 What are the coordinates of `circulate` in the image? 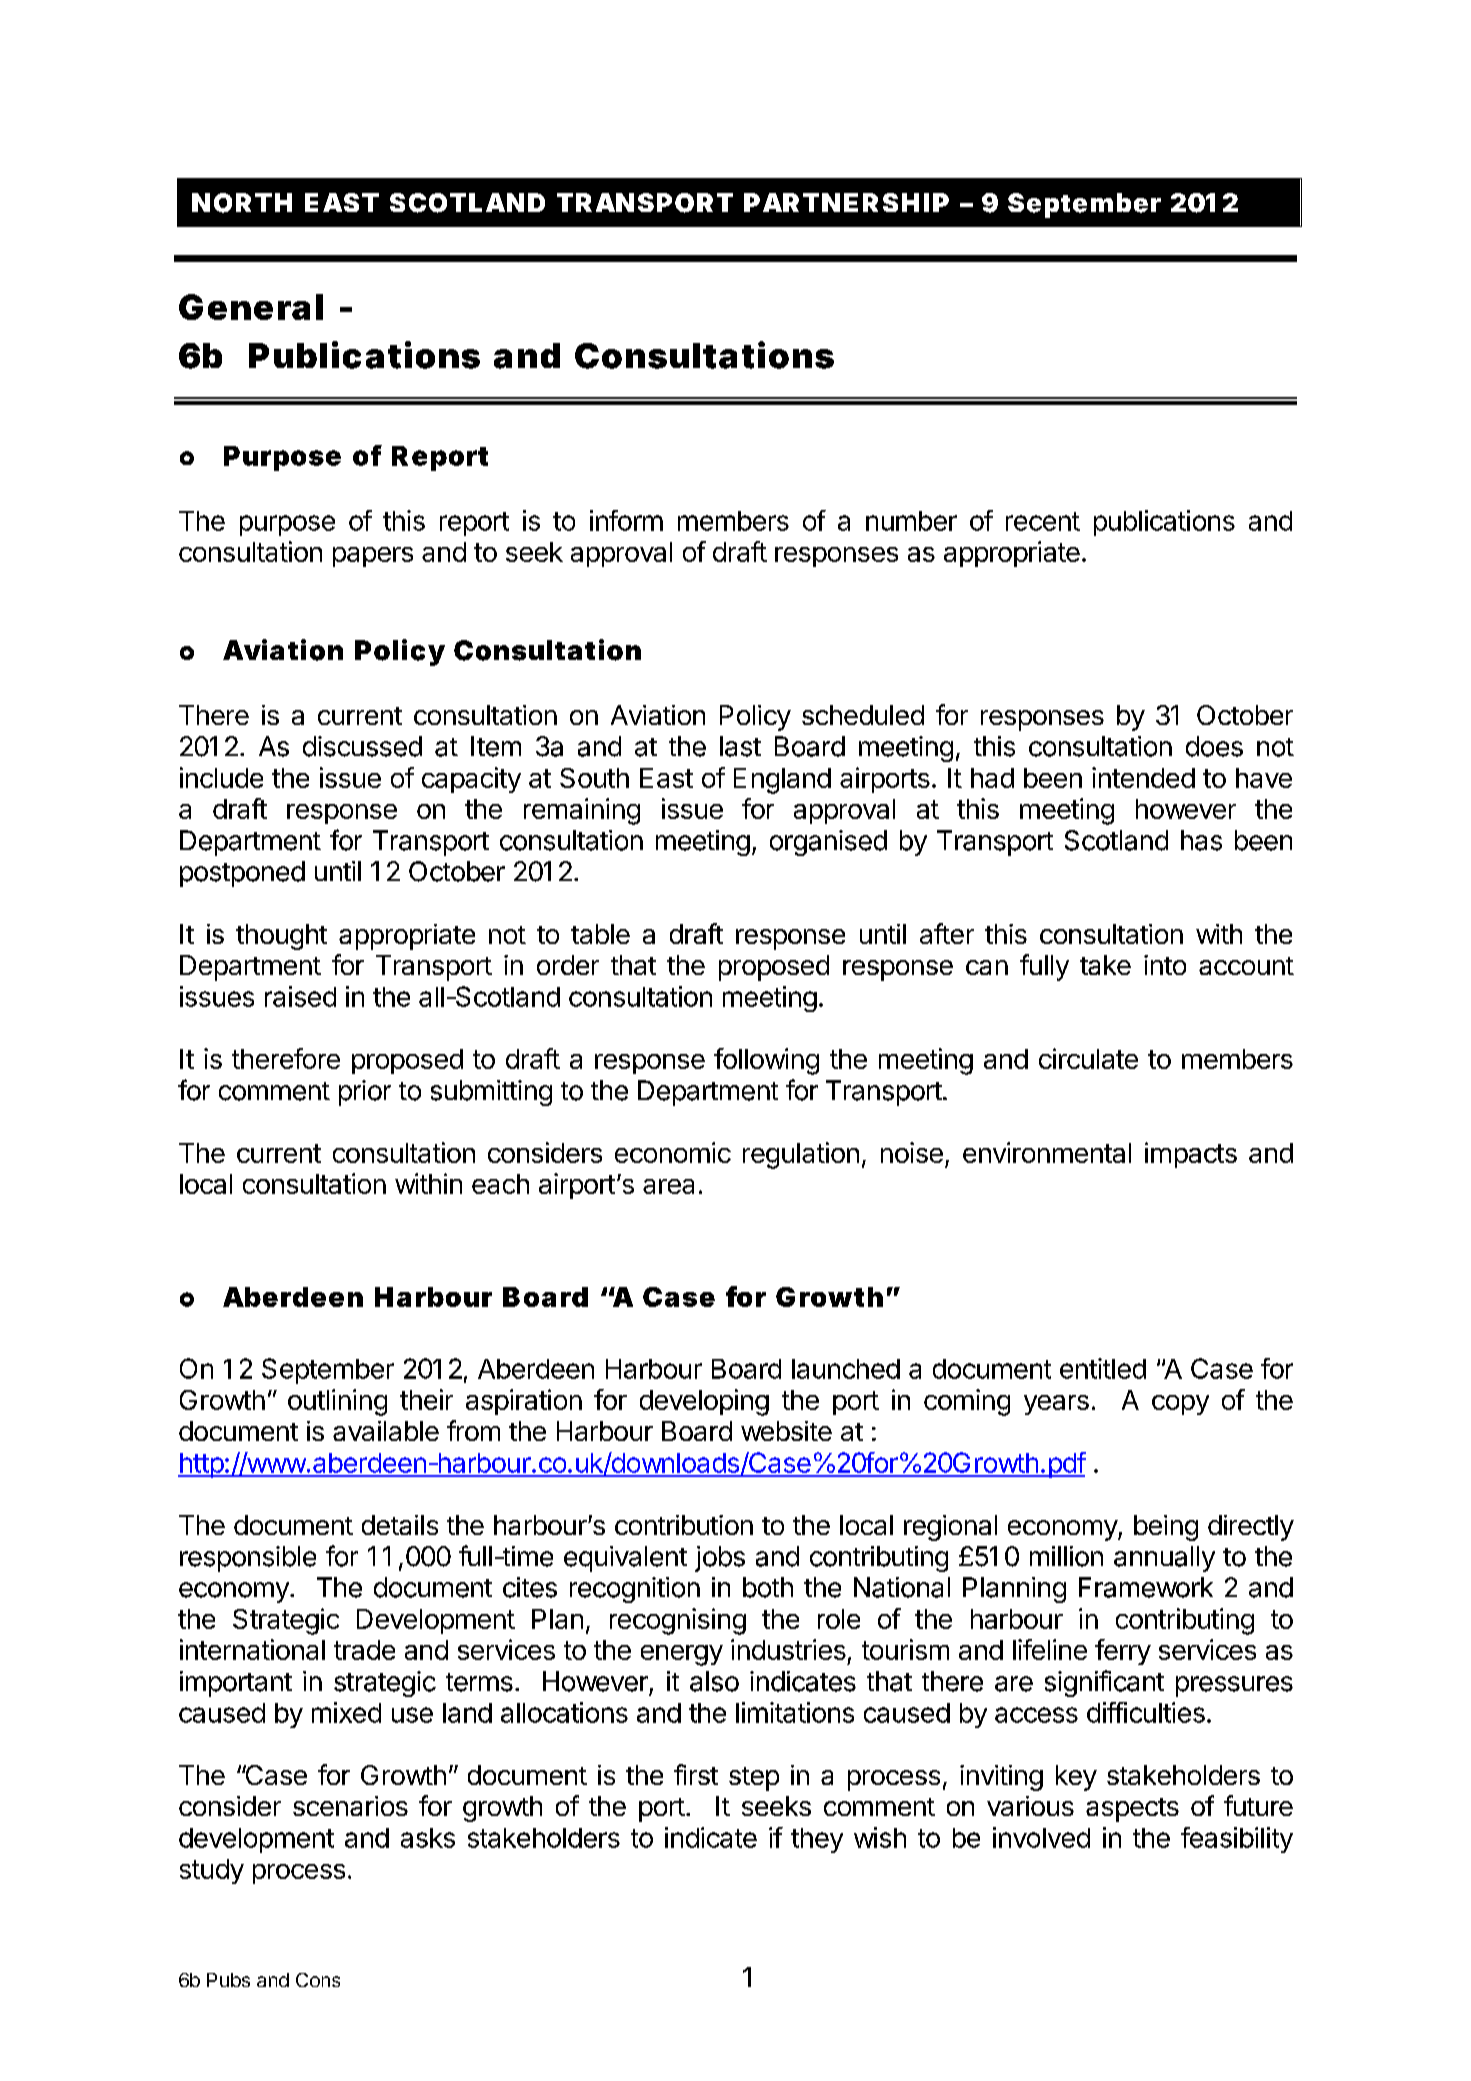 It's located at (1088, 1058).
